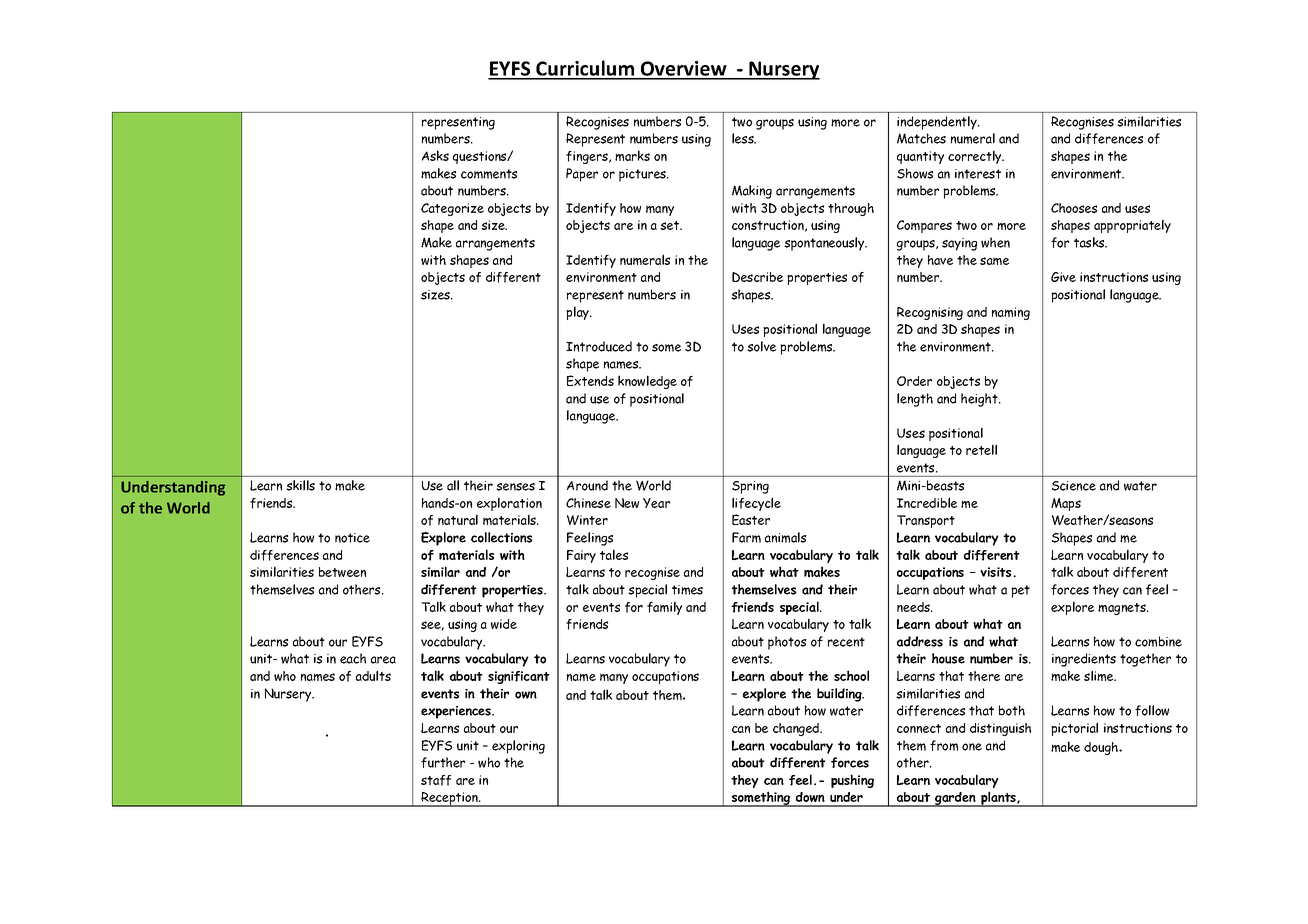 Image resolution: width=1308 pixels, height=924 pixels. Describe the element at coordinates (744, 138) in the page. I see `less` at that location.
